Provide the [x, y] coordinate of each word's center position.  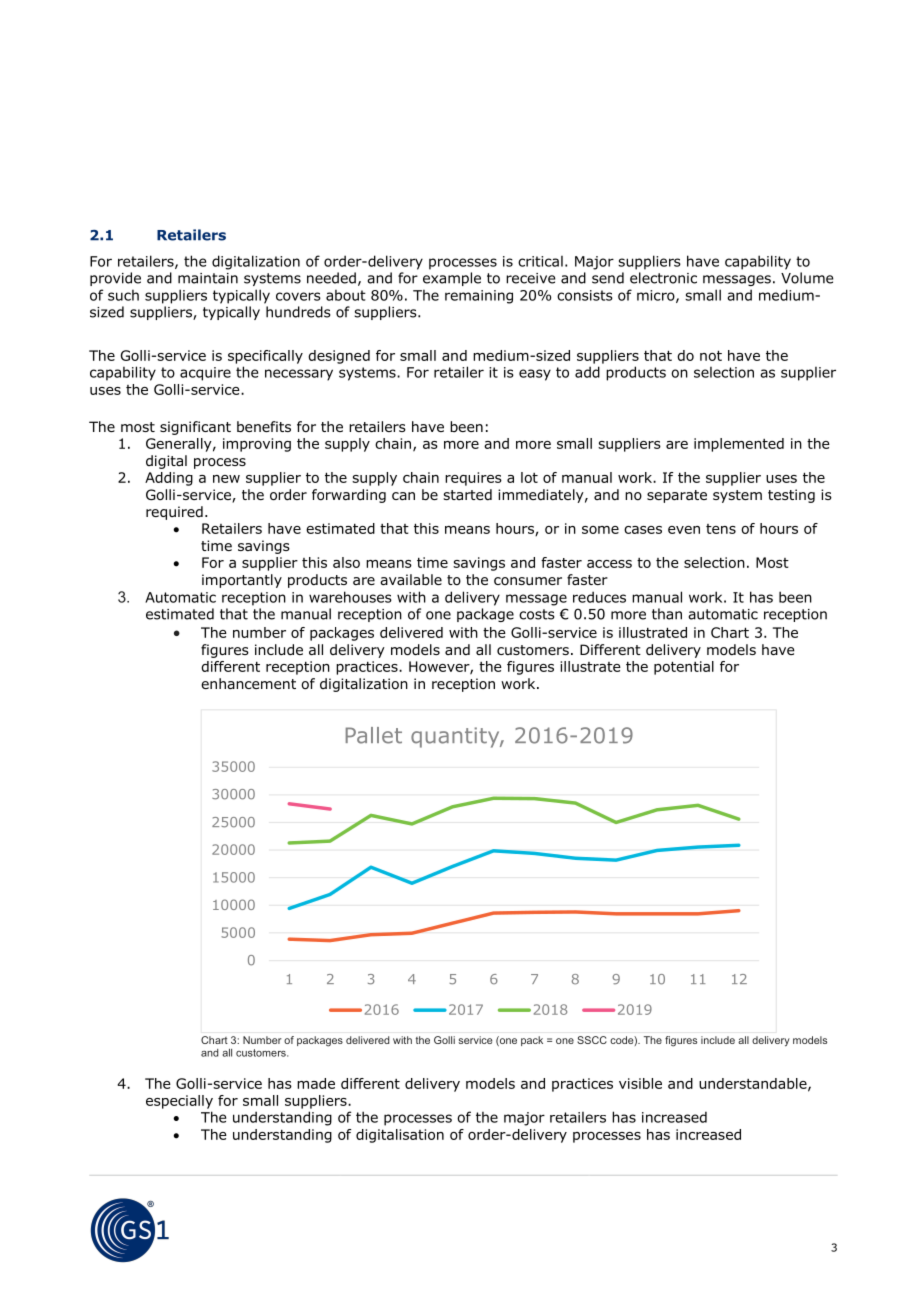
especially [179, 1102]
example [452, 279]
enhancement [248, 683]
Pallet [374, 735]
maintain [208, 278]
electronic [663, 278]
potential [684, 668]
